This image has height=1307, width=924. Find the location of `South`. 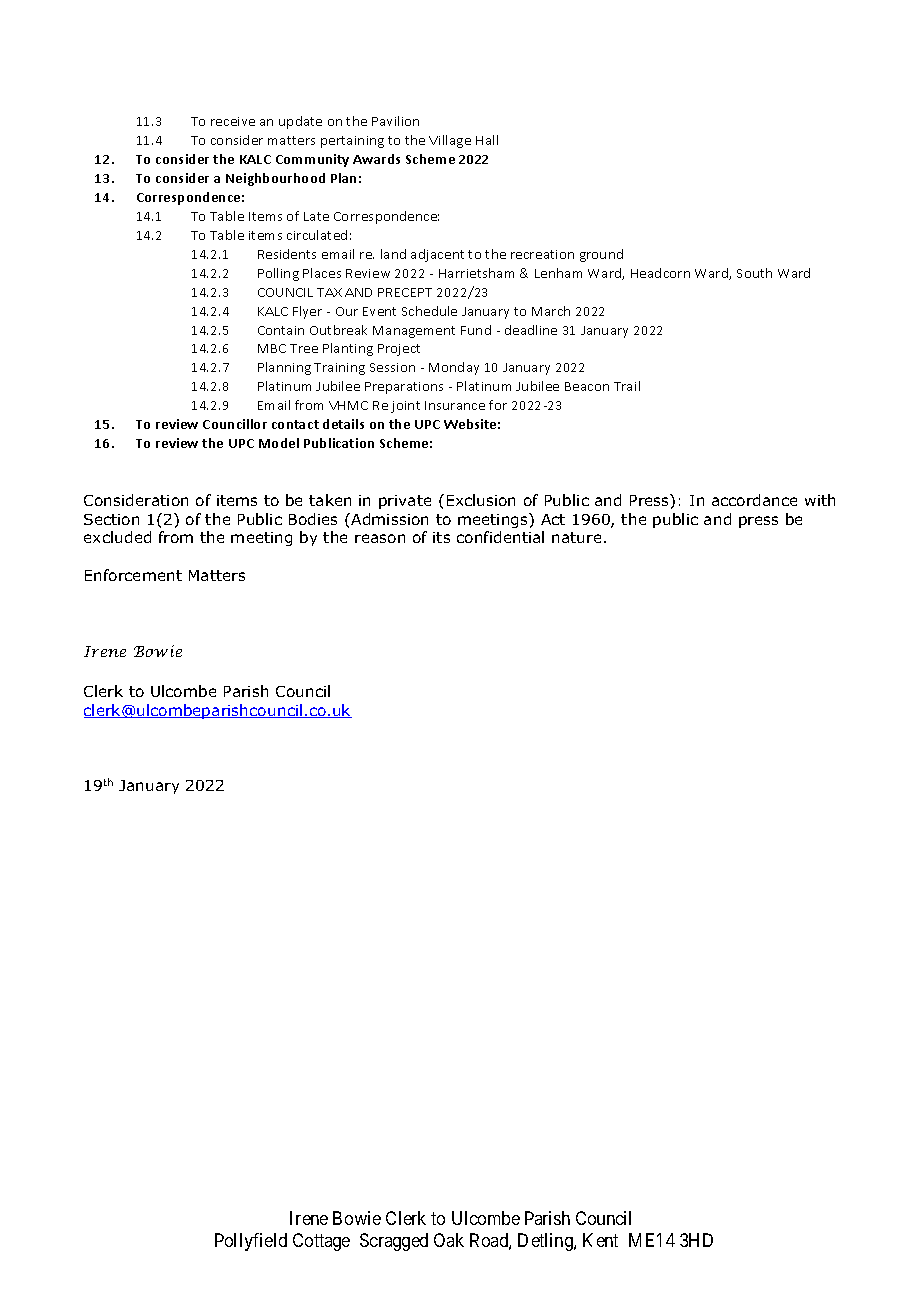

South is located at coordinates (754, 273).
